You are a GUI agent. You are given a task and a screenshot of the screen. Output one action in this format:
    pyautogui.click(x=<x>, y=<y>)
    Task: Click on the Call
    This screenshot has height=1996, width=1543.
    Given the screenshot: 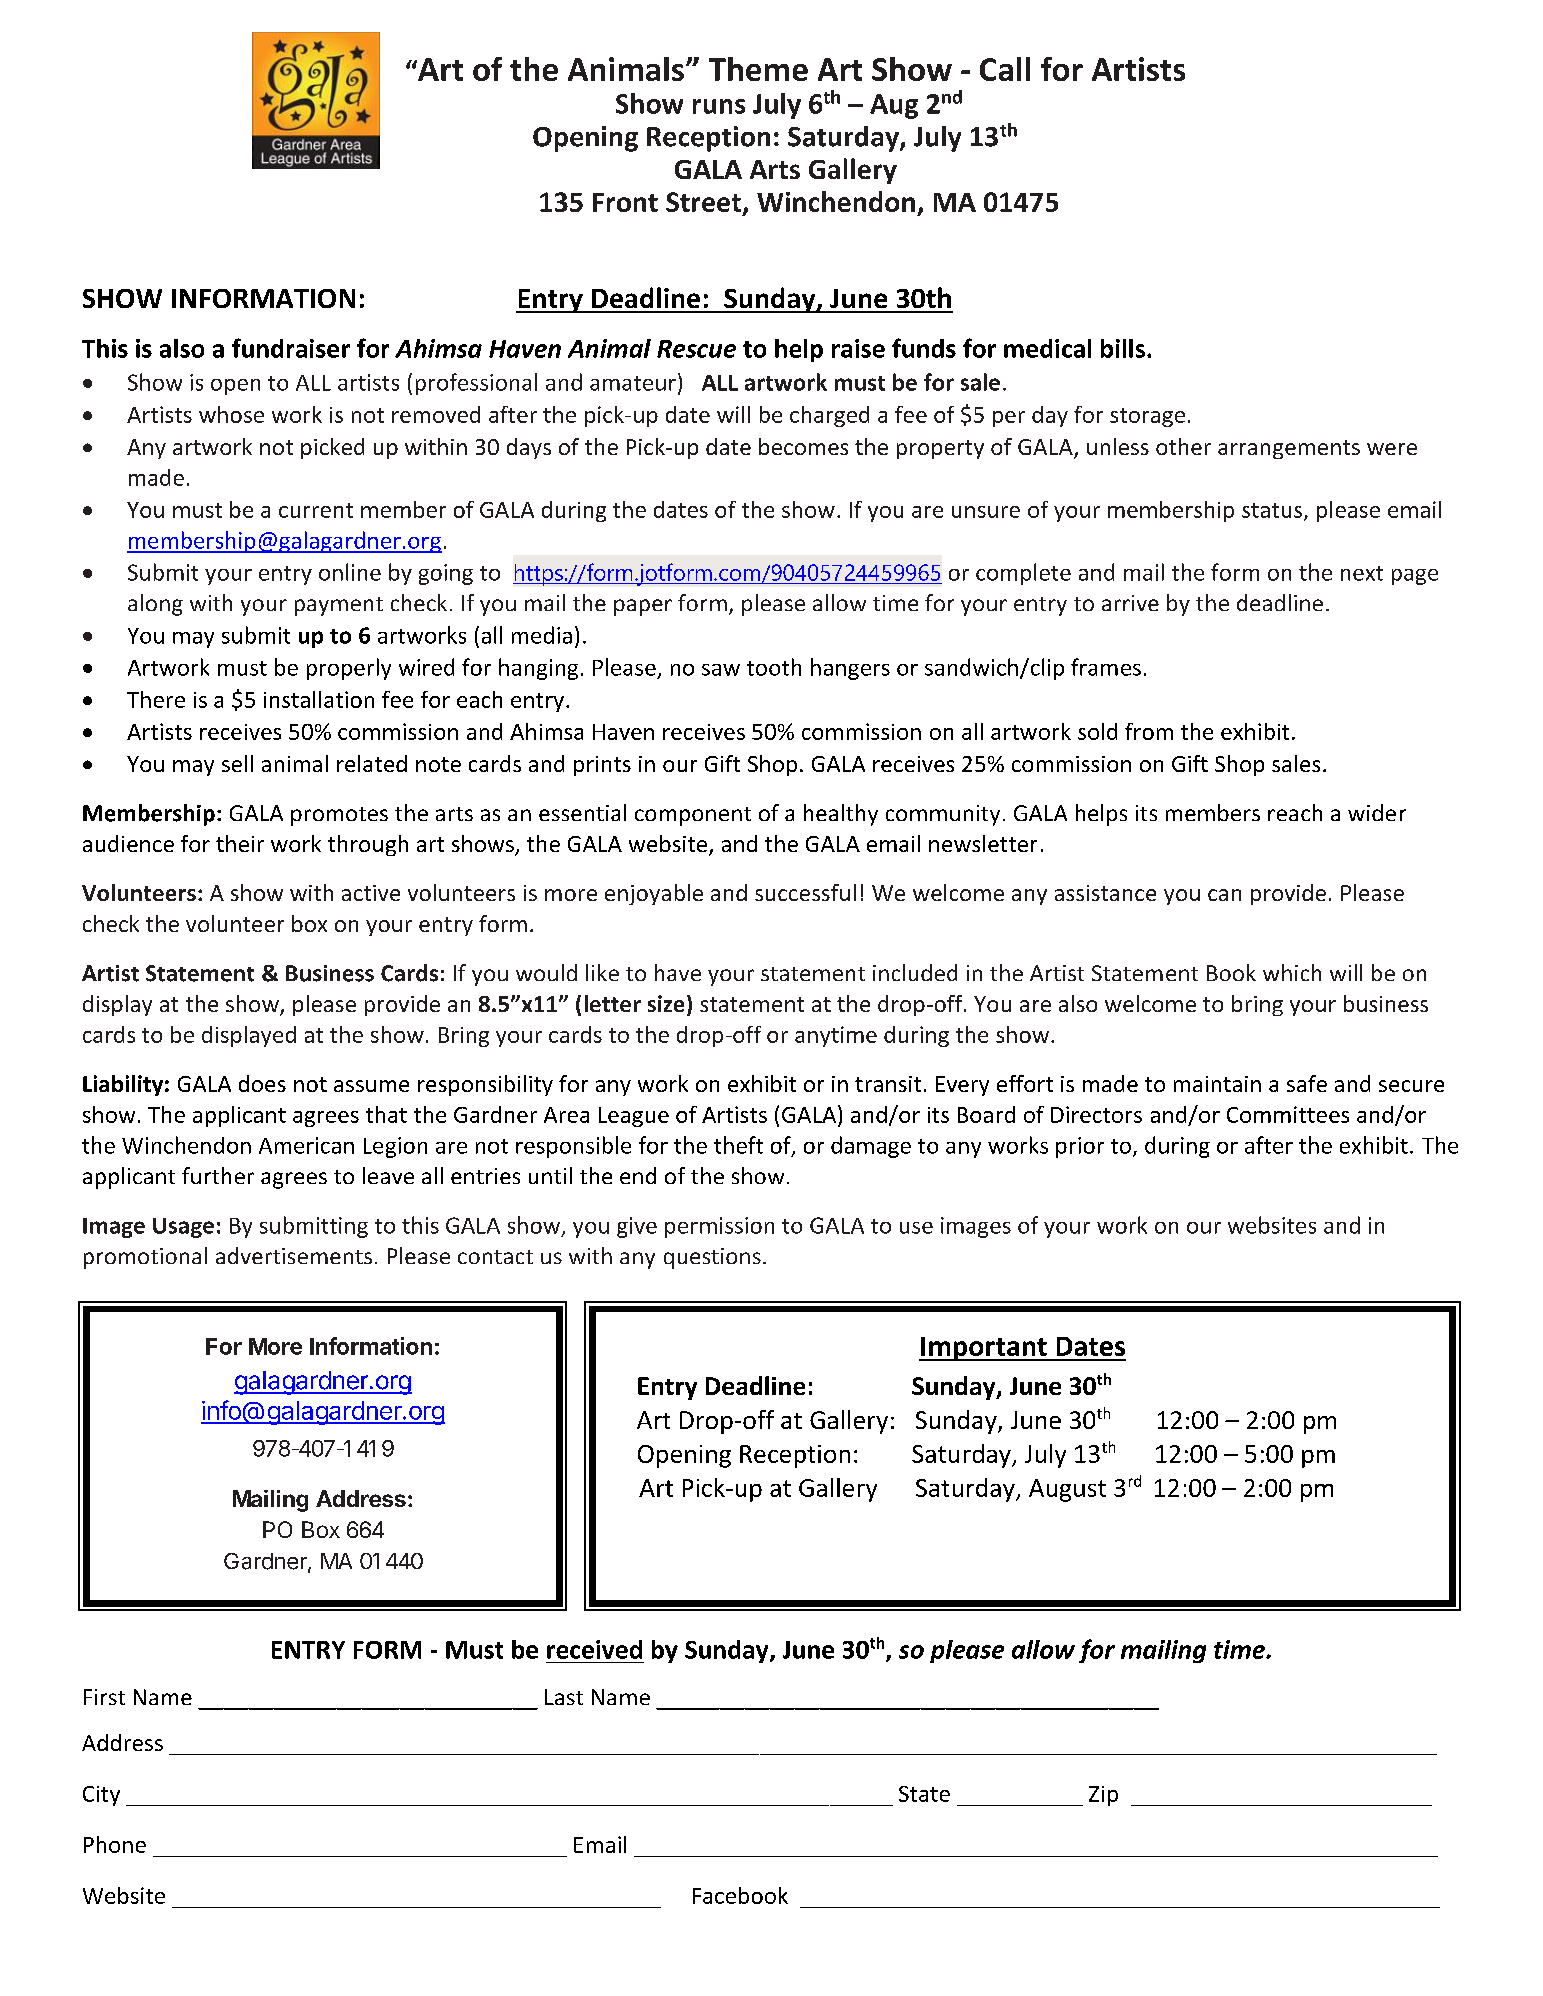 What is the action you would take?
    pyautogui.click(x=1005, y=69)
